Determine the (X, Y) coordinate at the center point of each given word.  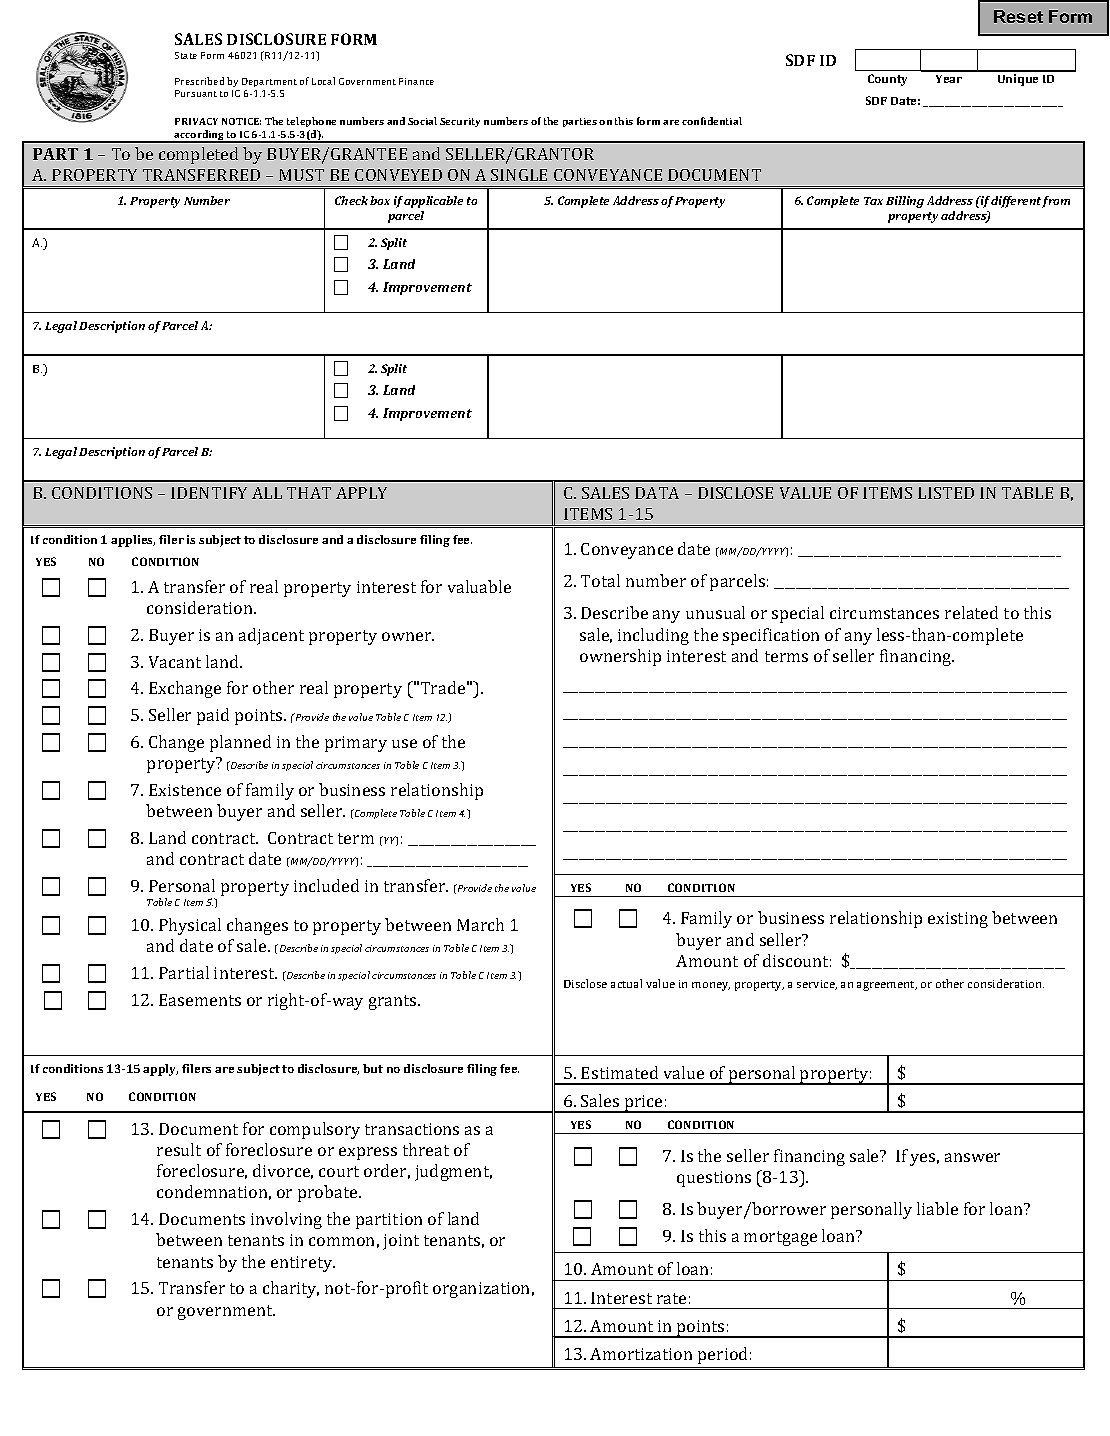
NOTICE (241, 121)
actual (626, 983)
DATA (657, 493)
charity (291, 1289)
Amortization (641, 1354)
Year (949, 79)
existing (958, 920)
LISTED (946, 493)
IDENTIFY (209, 493)
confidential (712, 121)
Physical (190, 926)
